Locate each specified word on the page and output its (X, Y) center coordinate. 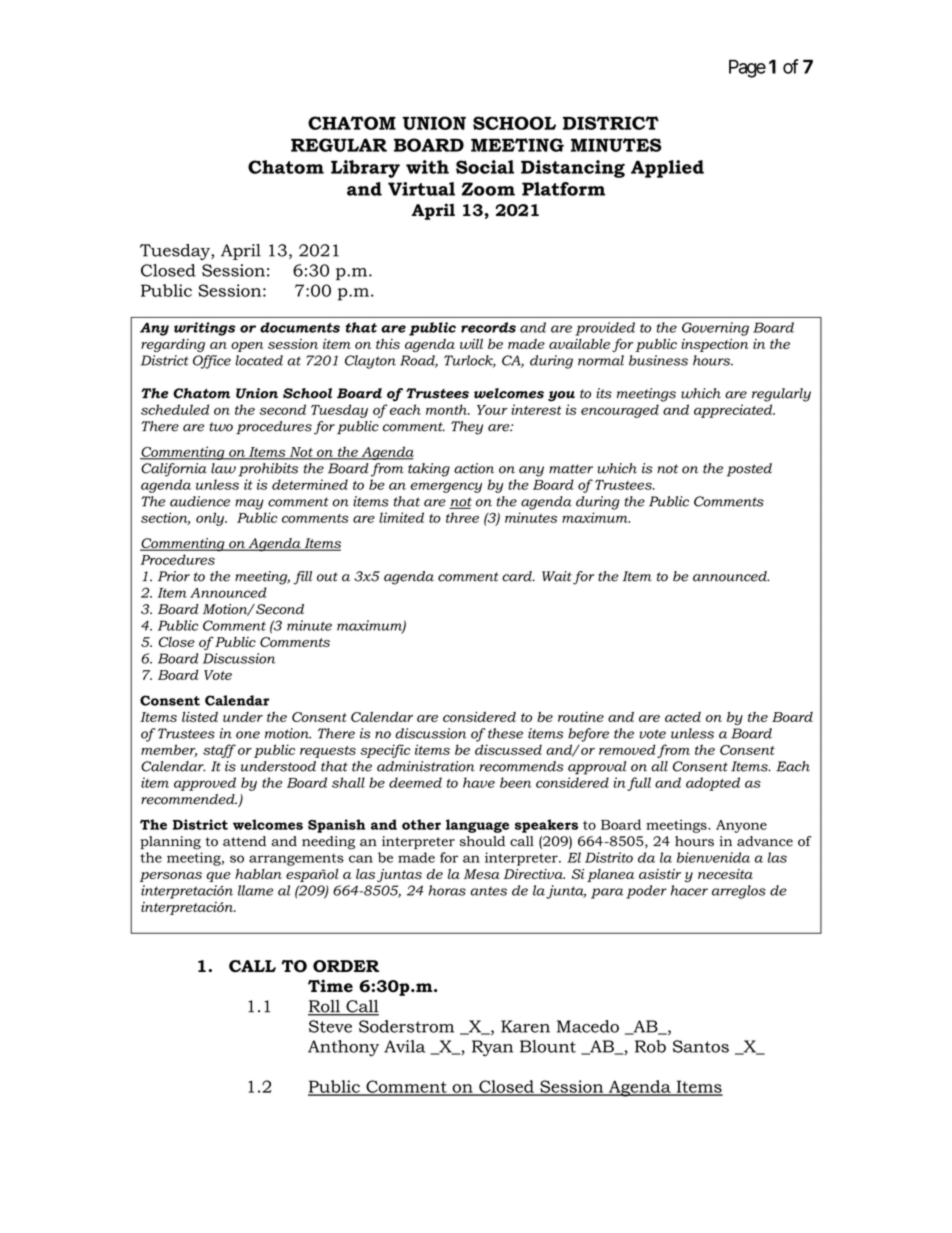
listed (200, 717)
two (221, 427)
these (505, 733)
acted (683, 717)
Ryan (492, 1048)
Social (485, 167)
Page (747, 69)
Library (365, 169)
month (447, 409)
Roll (325, 1007)
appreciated (734, 411)
